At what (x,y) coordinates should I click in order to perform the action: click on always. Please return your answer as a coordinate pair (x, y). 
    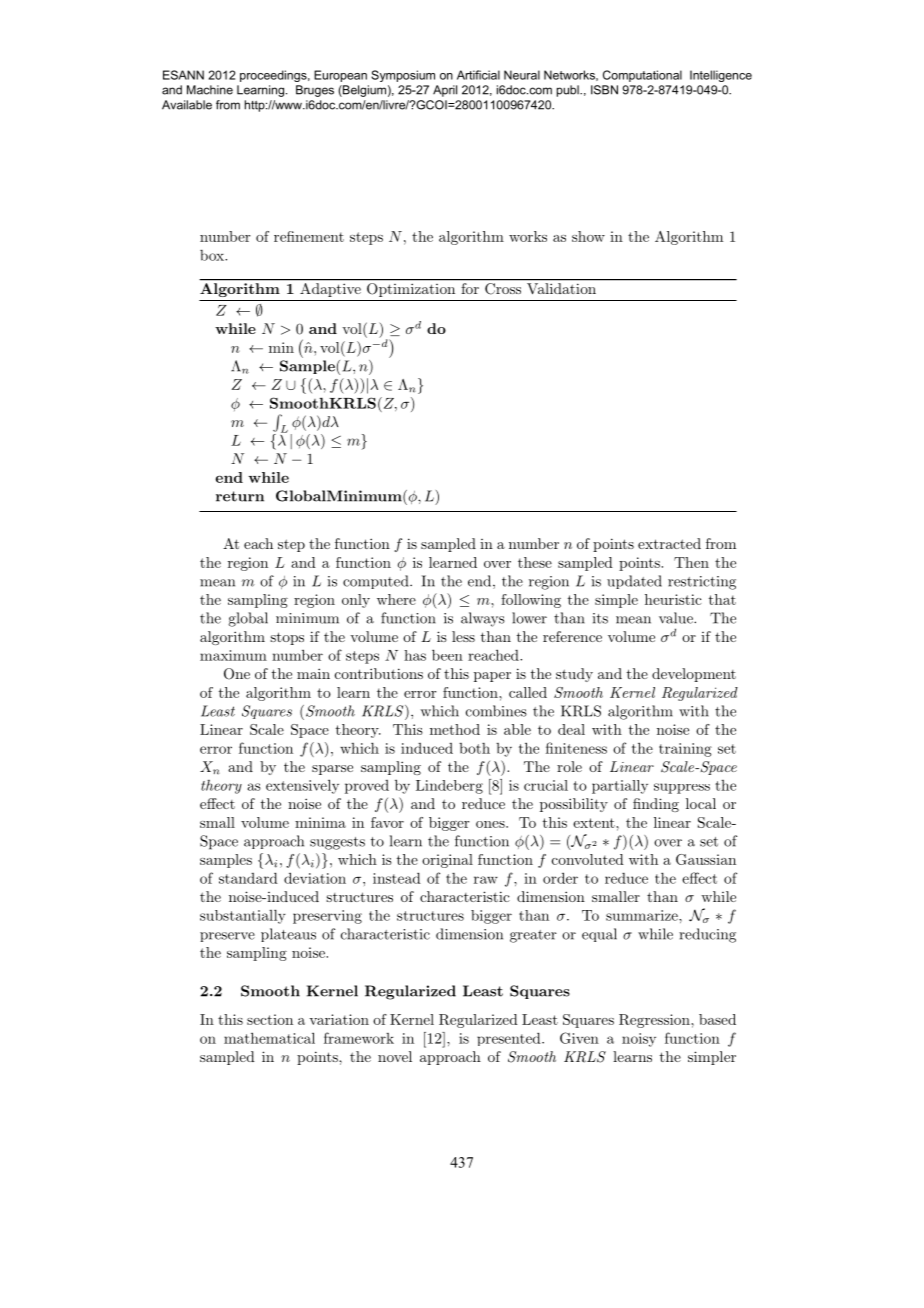
    Looking at the image, I should click on (483, 619).
